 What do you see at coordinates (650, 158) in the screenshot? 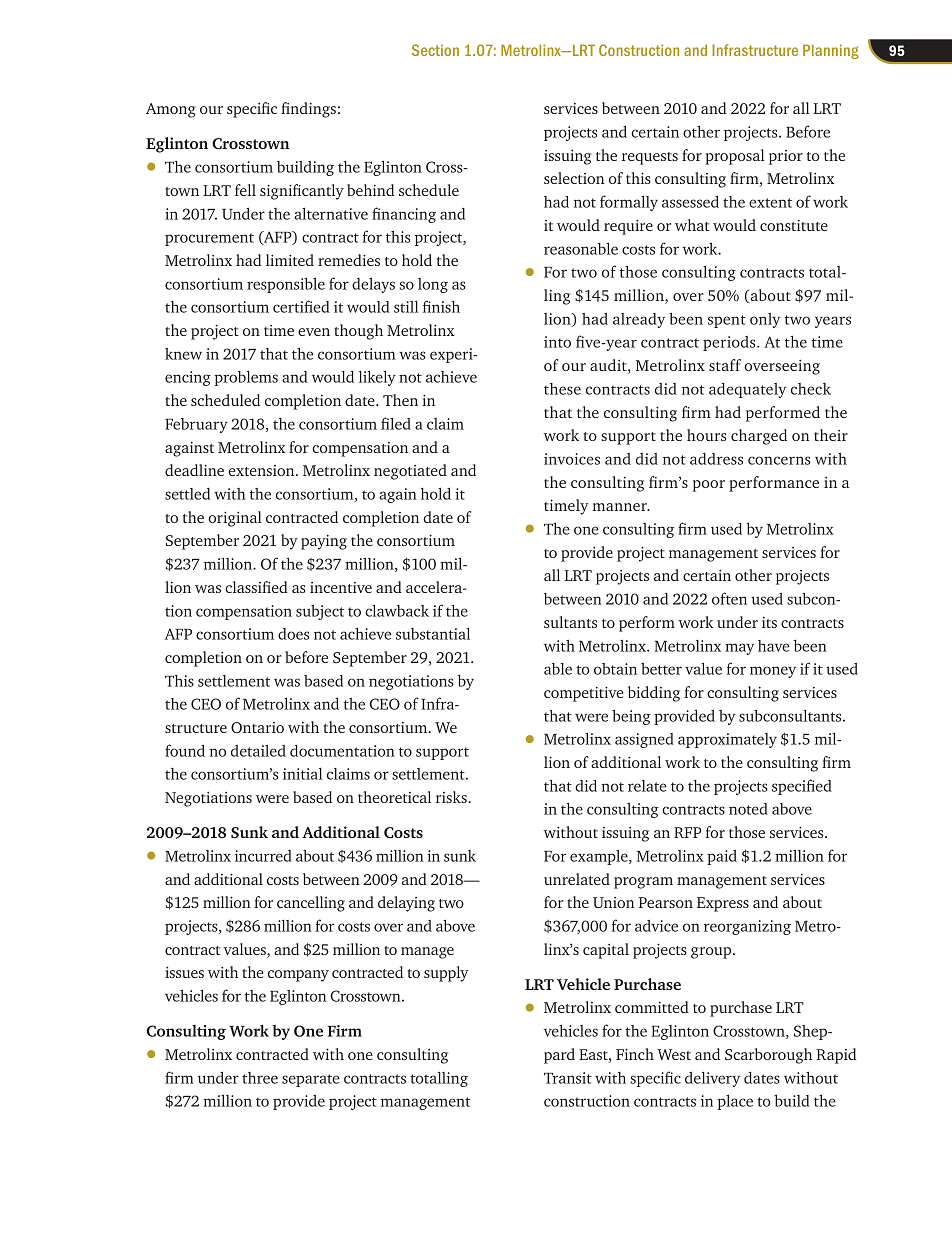
I see `requests` at bounding box center [650, 158].
